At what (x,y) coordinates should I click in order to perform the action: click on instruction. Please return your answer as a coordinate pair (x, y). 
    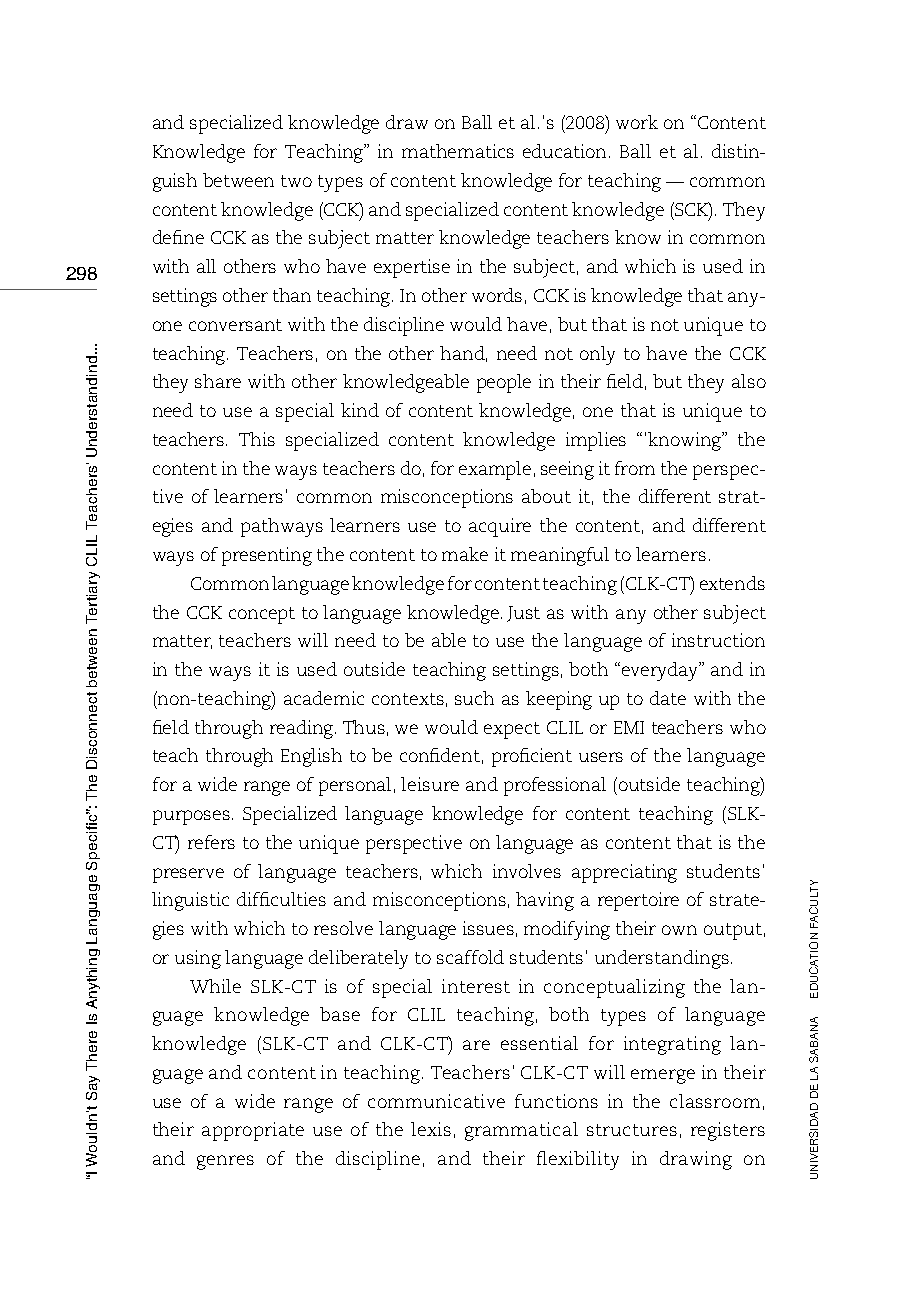
    Looking at the image, I should click on (718, 640).
